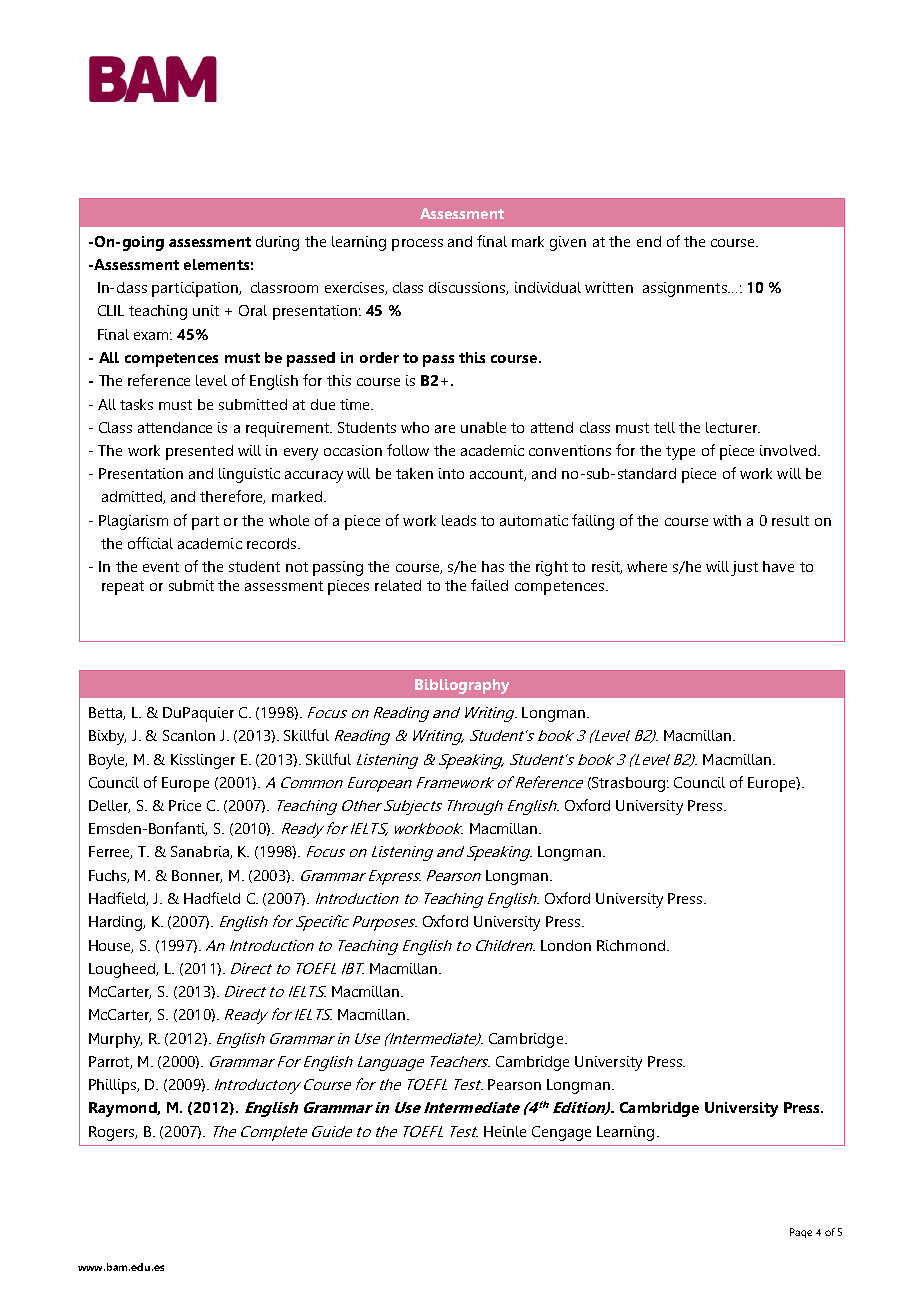 This screenshot has width=924, height=1309. Describe the element at coordinates (566, 945) in the screenshot. I see `London` at that location.
